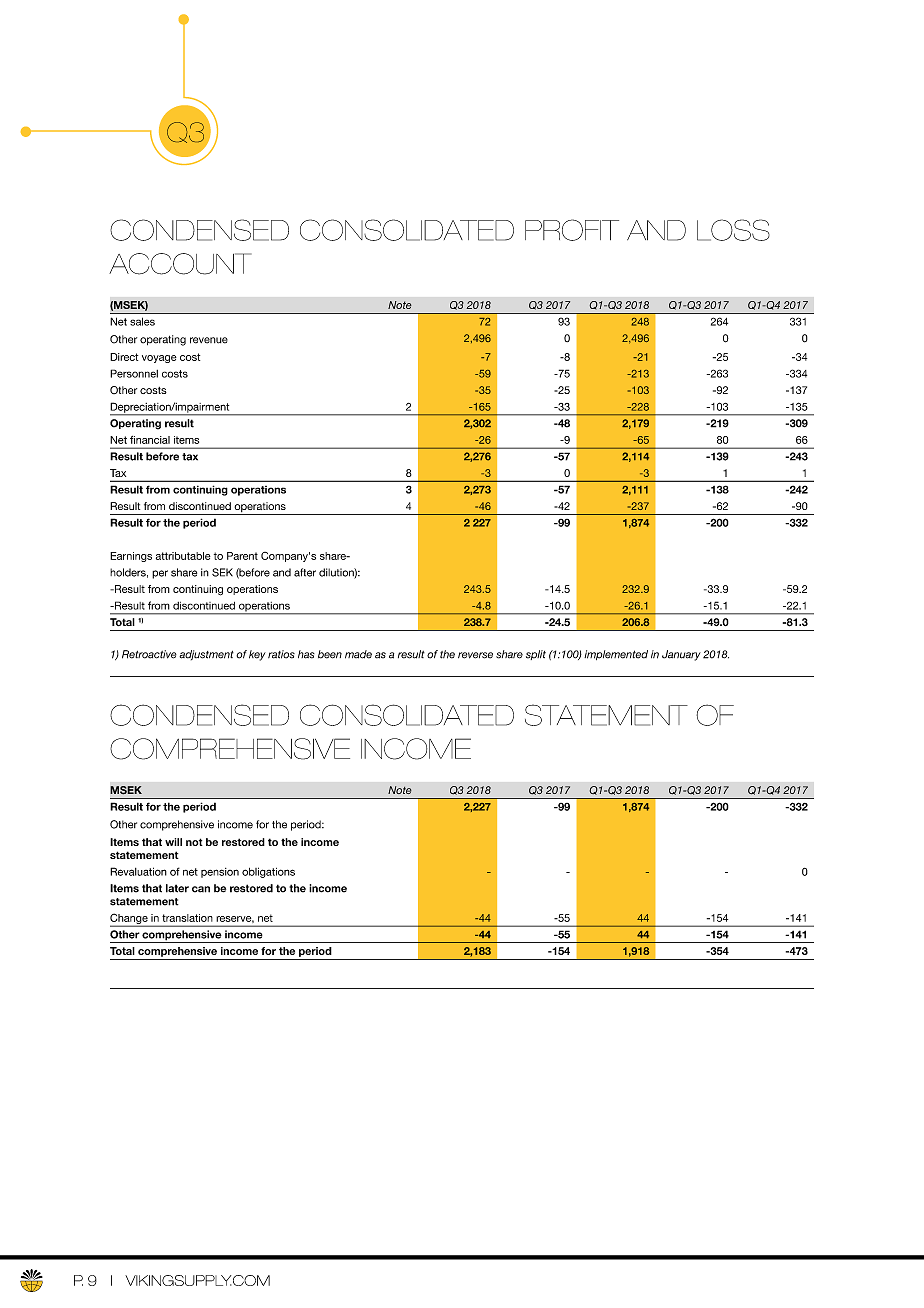 This document has height=1308, width=924. Describe the element at coordinates (681, 655) in the document. I see `January` at that location.
